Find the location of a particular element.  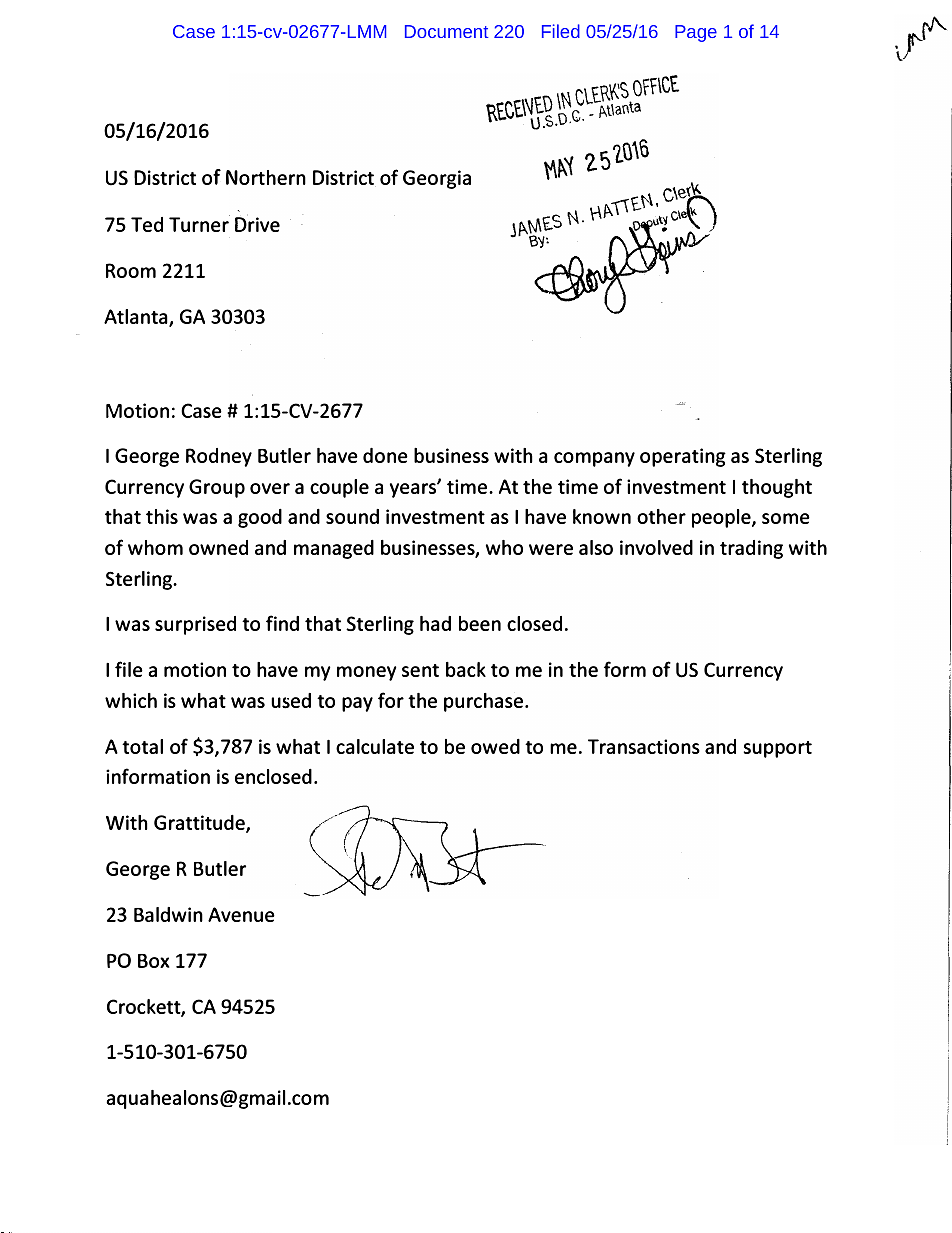

Northern is located at coordinates (266, 177).
